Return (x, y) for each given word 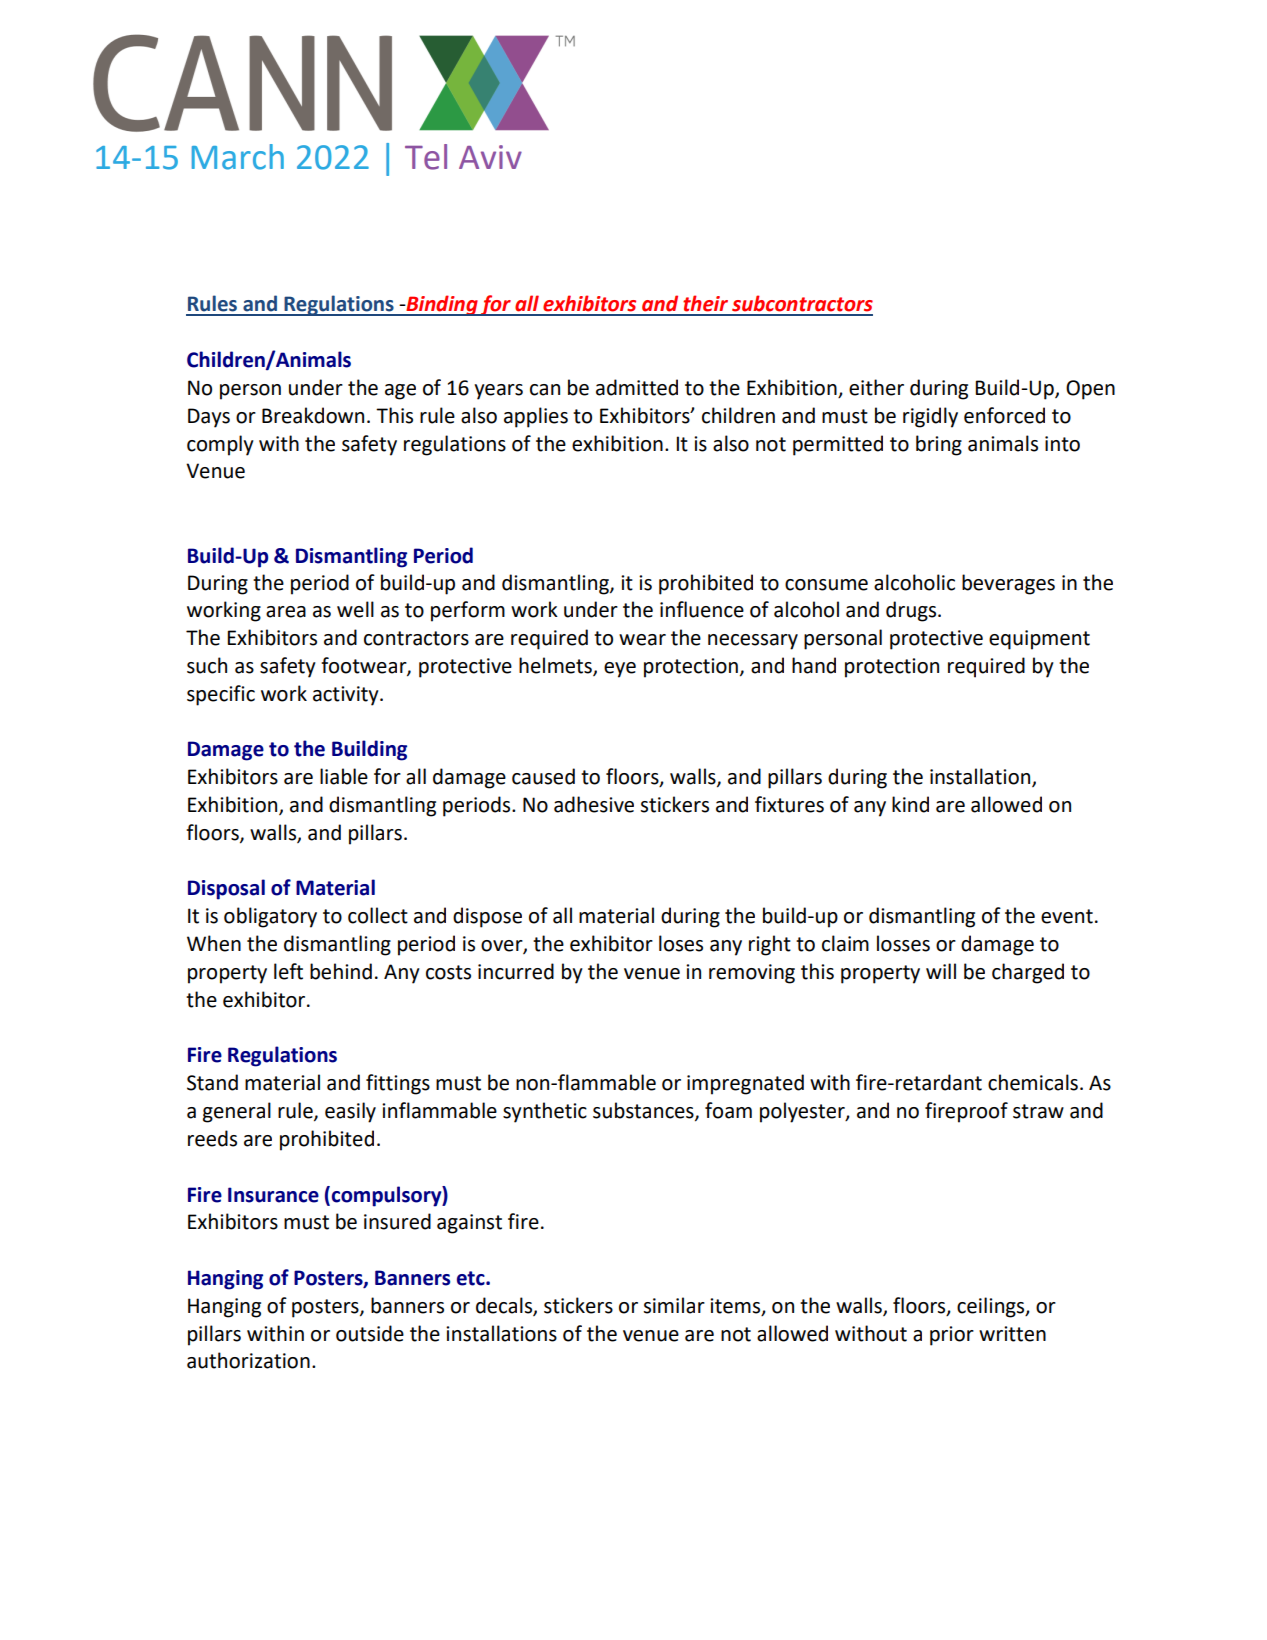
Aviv (490, 157)
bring (939, 445)
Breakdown (313, 415)
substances (644, 1111)
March (238, 157)
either (876, 387)
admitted (637, 387)
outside (370, 1333)
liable (344, 776)
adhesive (594, 804)
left (288, 971)
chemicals (1033, 1082)
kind (910, 804)
